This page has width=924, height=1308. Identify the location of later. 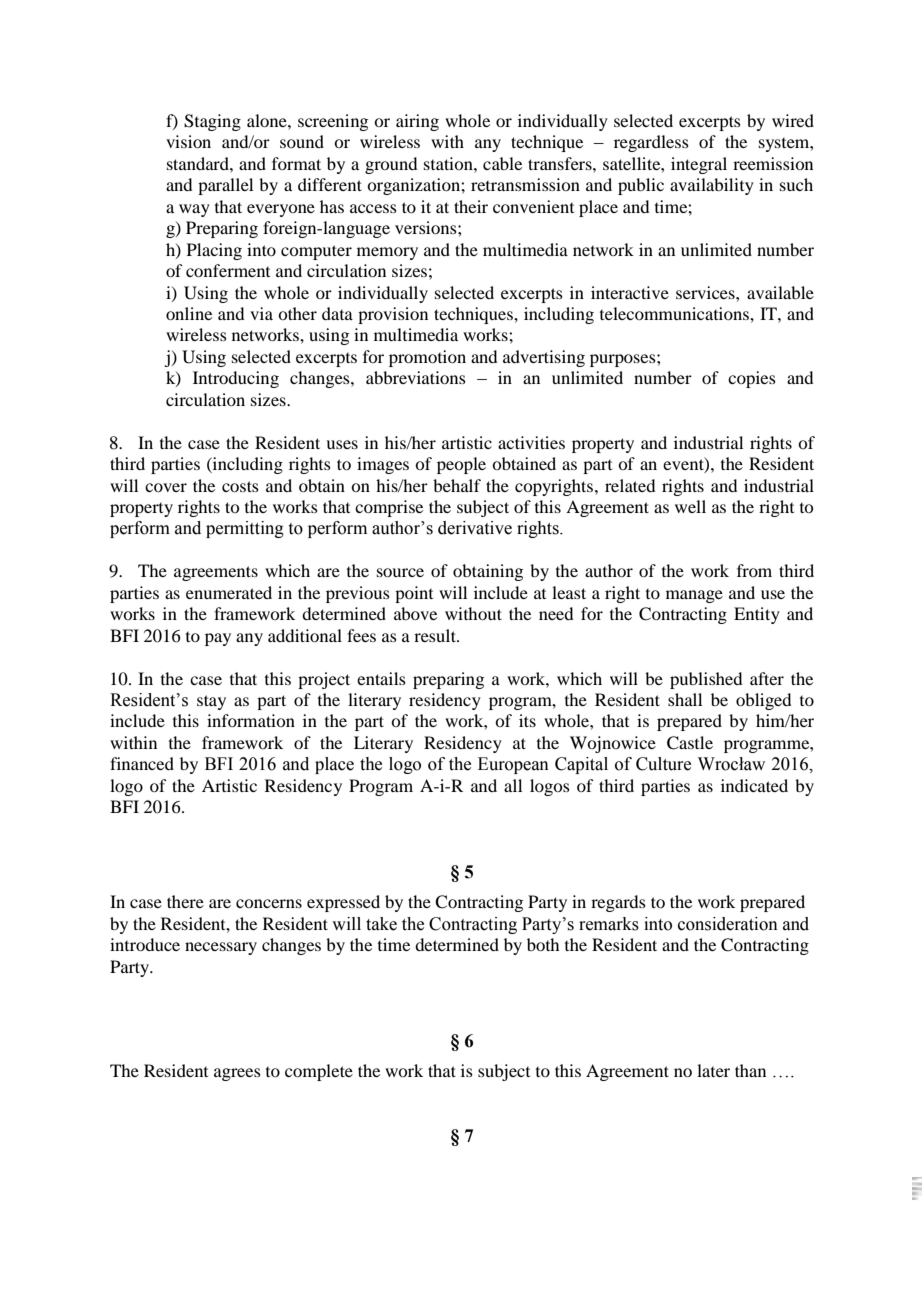
(713, 1070).
